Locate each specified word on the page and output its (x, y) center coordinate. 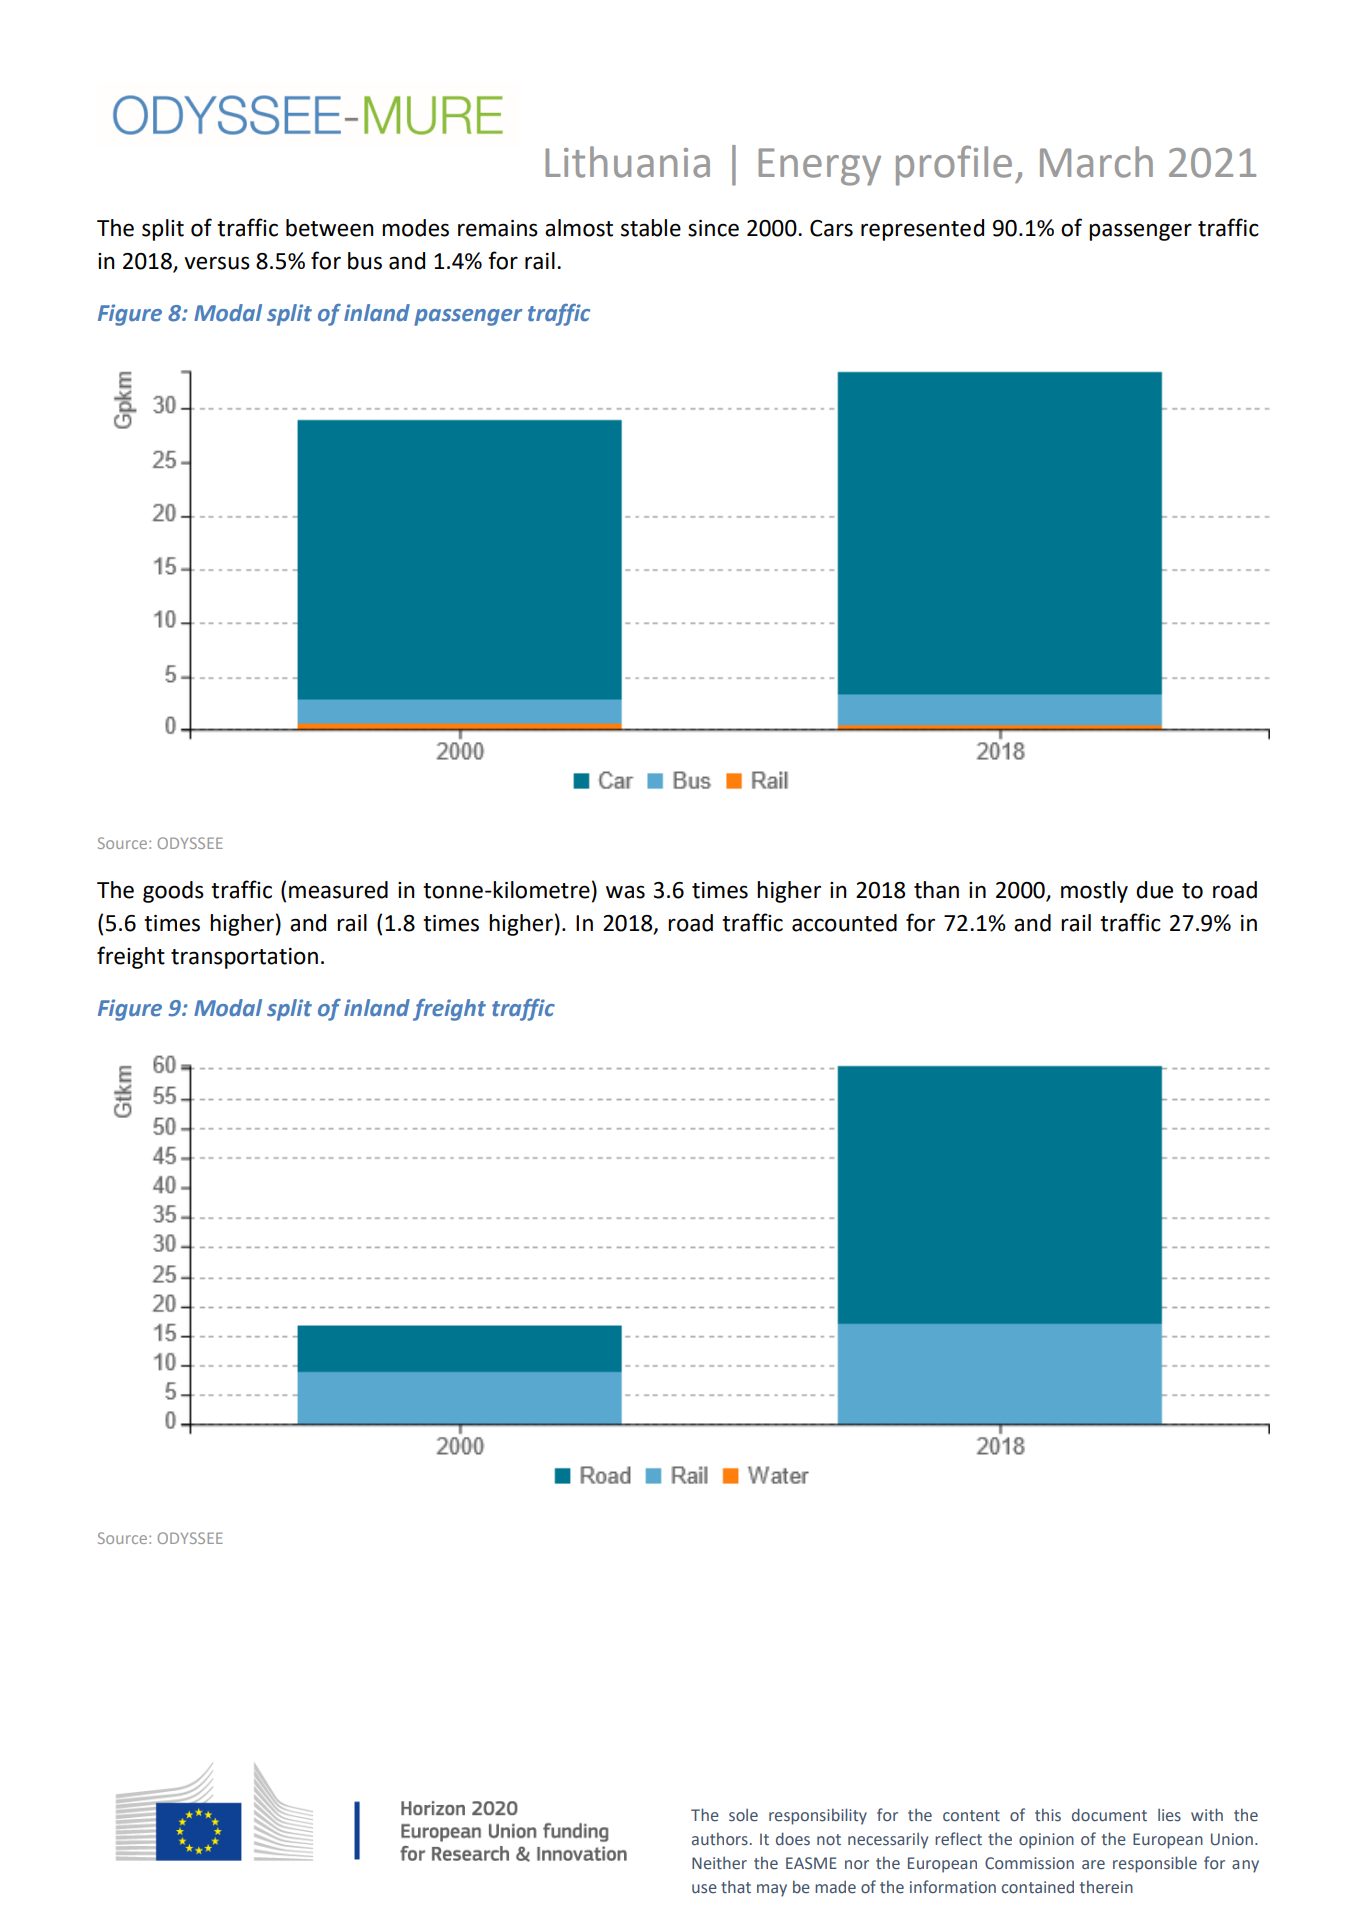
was (625, 892)
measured (338, 890)
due (1154, 890)
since (713, 228)
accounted (844, 923)
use (704, 1888)
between (330, 228)
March (1096, 162)
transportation (244, 958)
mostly (1094, 892)
